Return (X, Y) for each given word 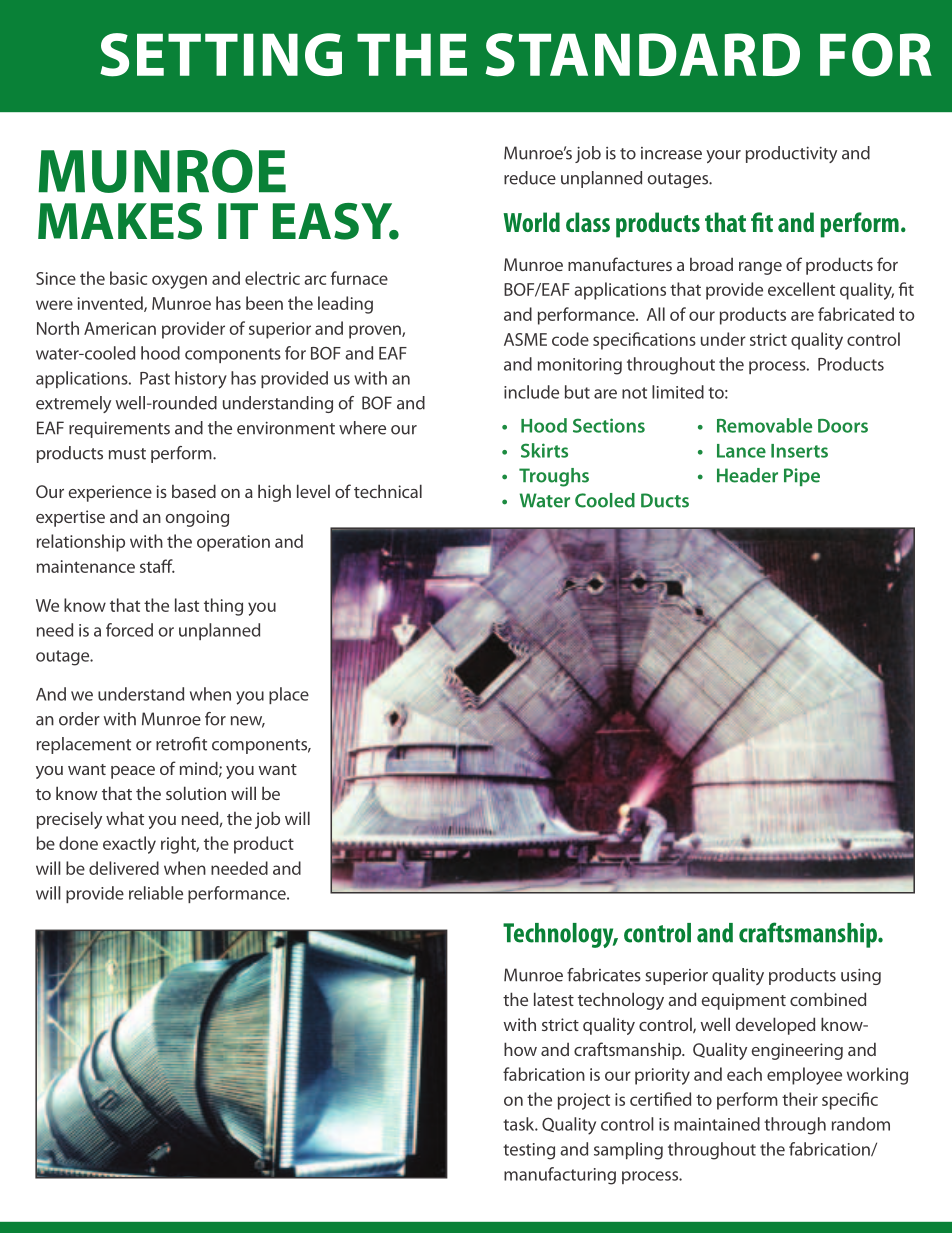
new (248, 722)
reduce (530, 178)
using (861, 976)
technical (388, 491)
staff (157, 566)
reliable (156, 893)
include (531, 392)
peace (133, 772)
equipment (743, 1001)
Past (155, 378)
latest (554, 999)
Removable (764, 425)
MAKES (120, 221)
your (723, 156)
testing (529, 1151)
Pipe (802, 477)
